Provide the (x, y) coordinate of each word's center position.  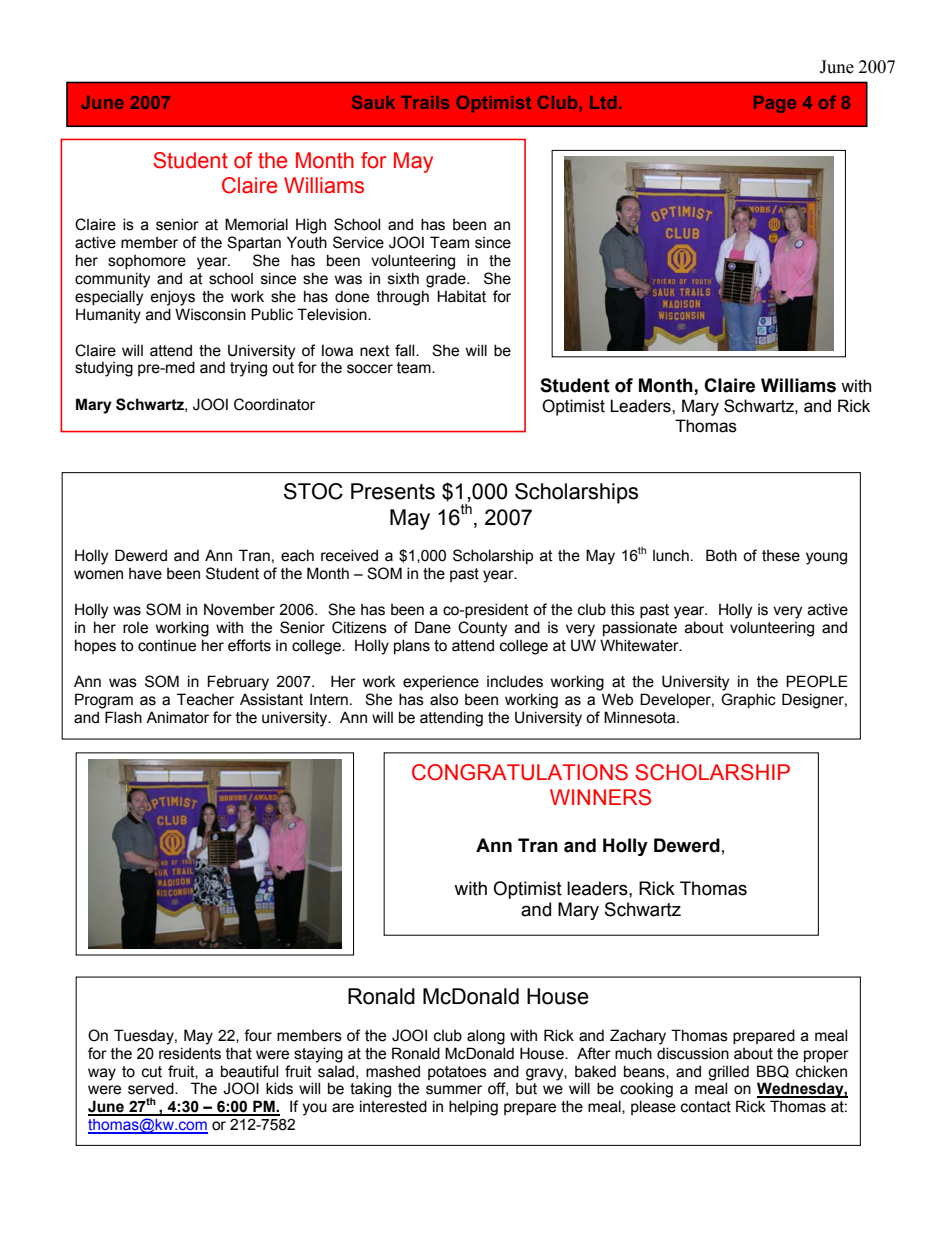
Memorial (256, 224)
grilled (728, 1073)
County (482, 629)
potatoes (457, 1073)
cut (152, 1072)
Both (721, 555)
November (239, 609)
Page (775, 104)
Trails (425, 102)
